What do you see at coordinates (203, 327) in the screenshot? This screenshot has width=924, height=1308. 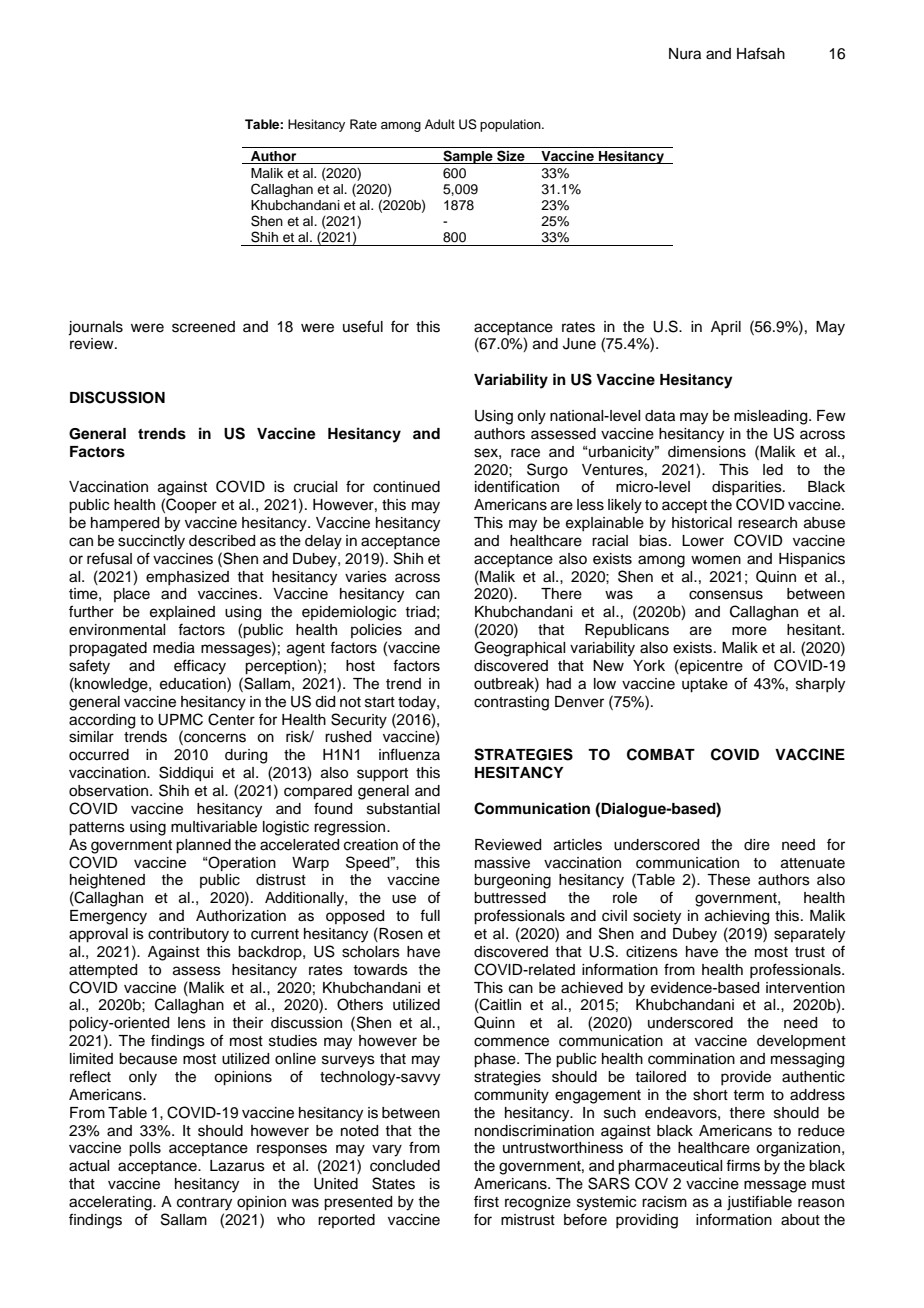 I see `screened` at bounding box center [203, 327].
